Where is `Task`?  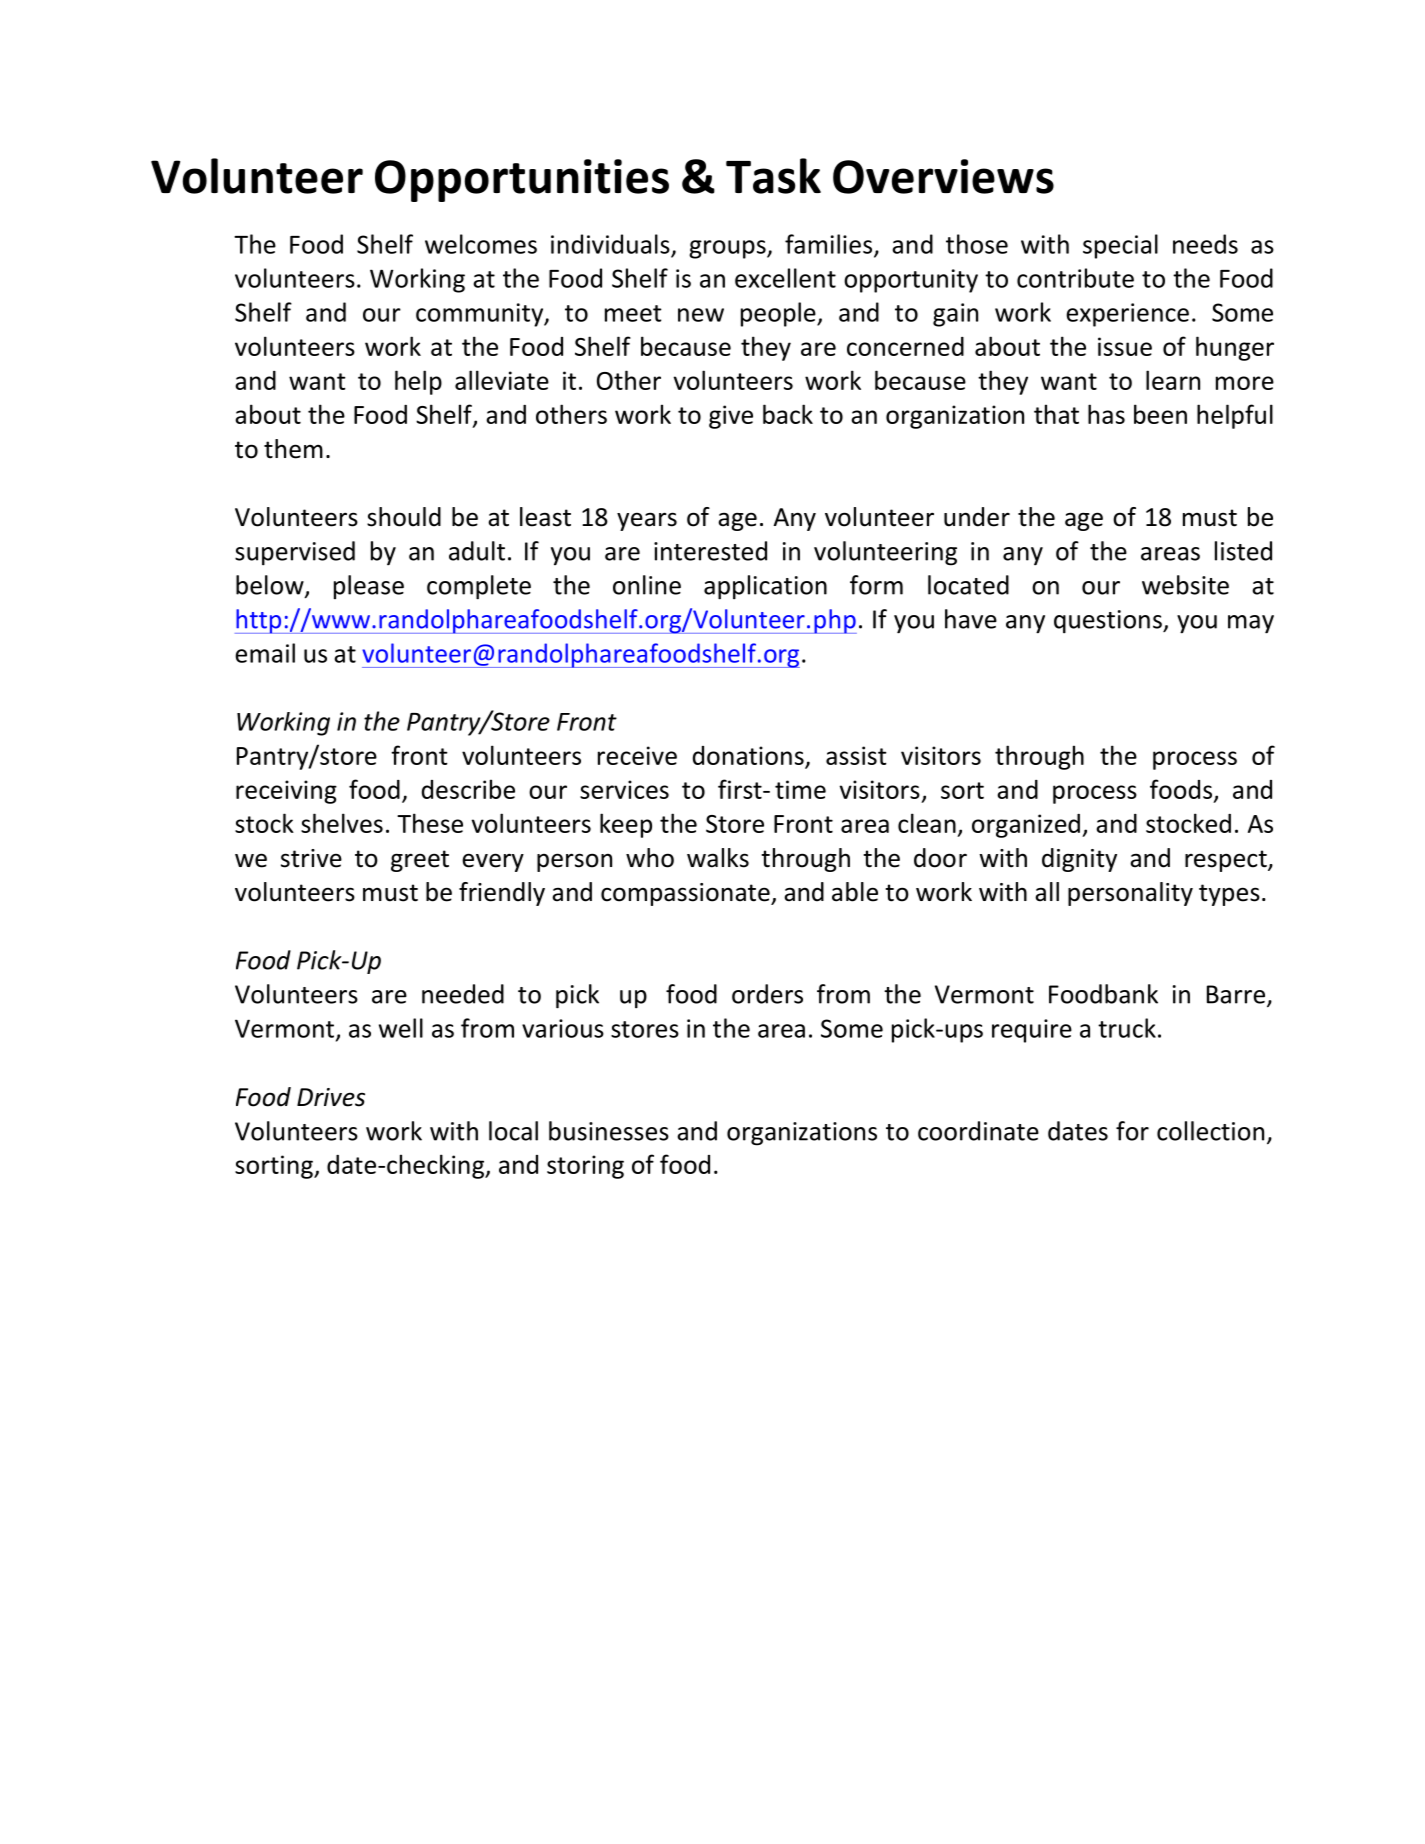 Task is located at coordinates (773, 176).
